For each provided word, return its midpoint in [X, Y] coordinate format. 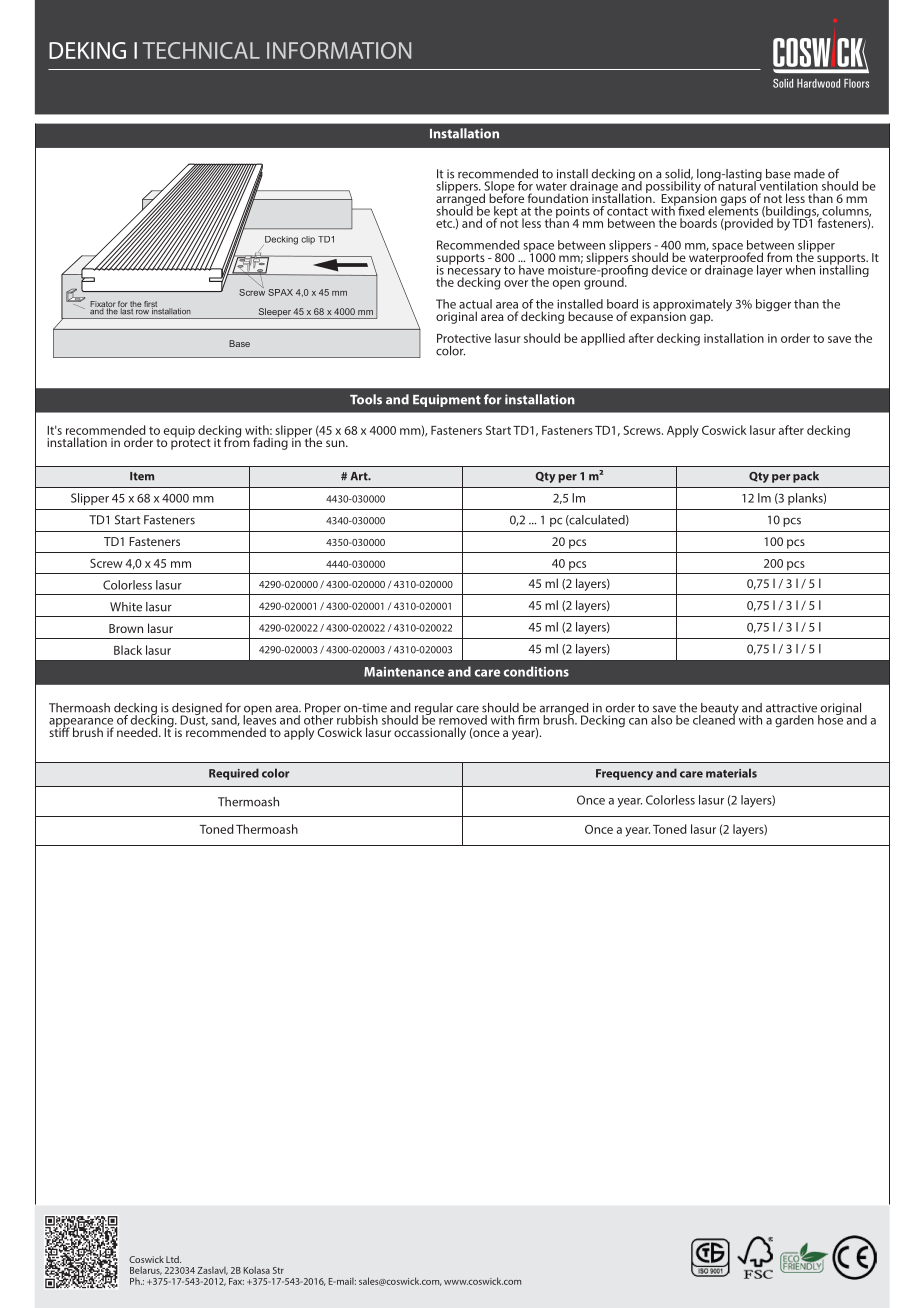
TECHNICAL [201, 50]
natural [737, 185]
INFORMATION [339, 50]
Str [278, 1270]
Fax [236, 1281]
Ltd [173, 1259]
